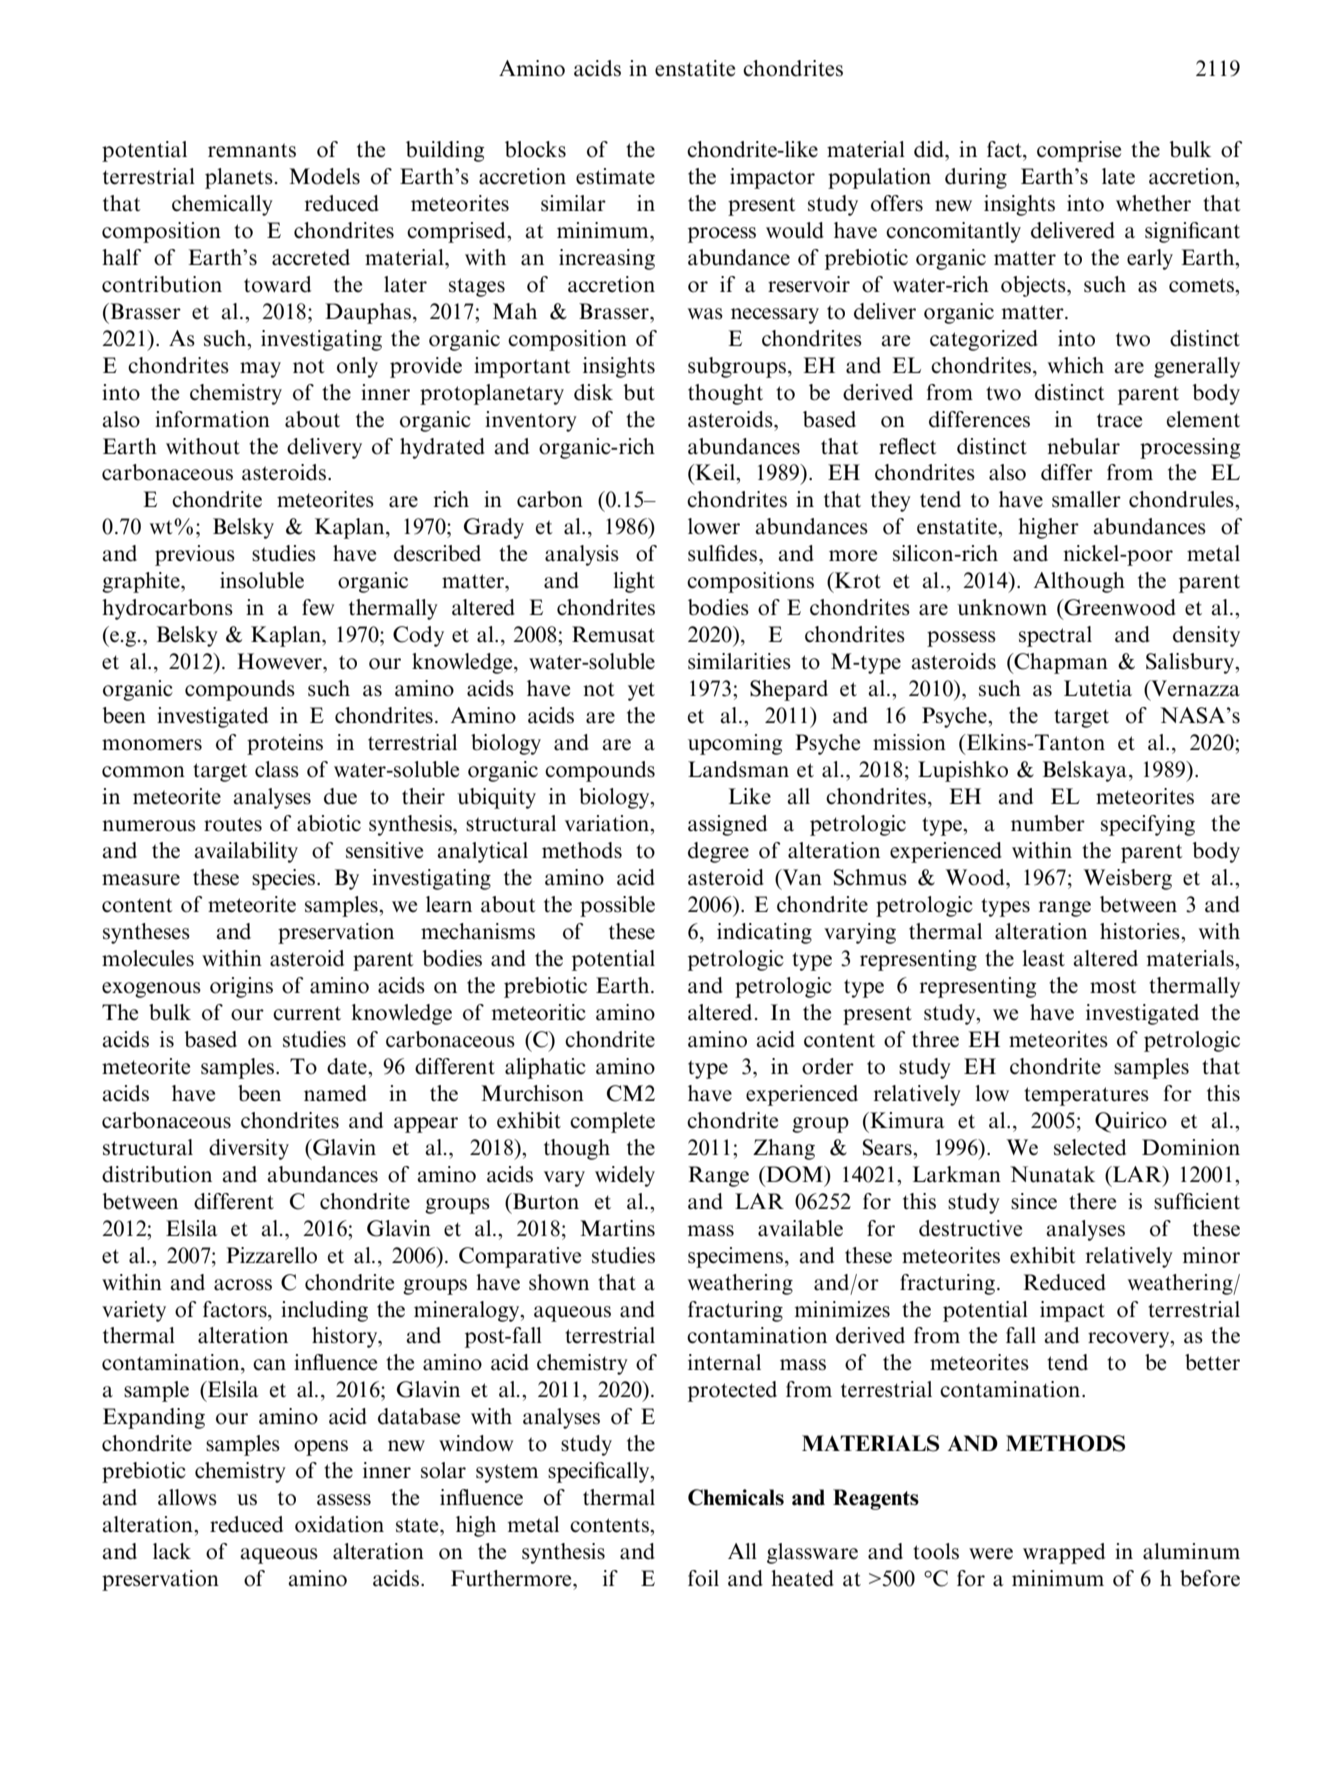  I want to click on yet, so click(641, 691).
